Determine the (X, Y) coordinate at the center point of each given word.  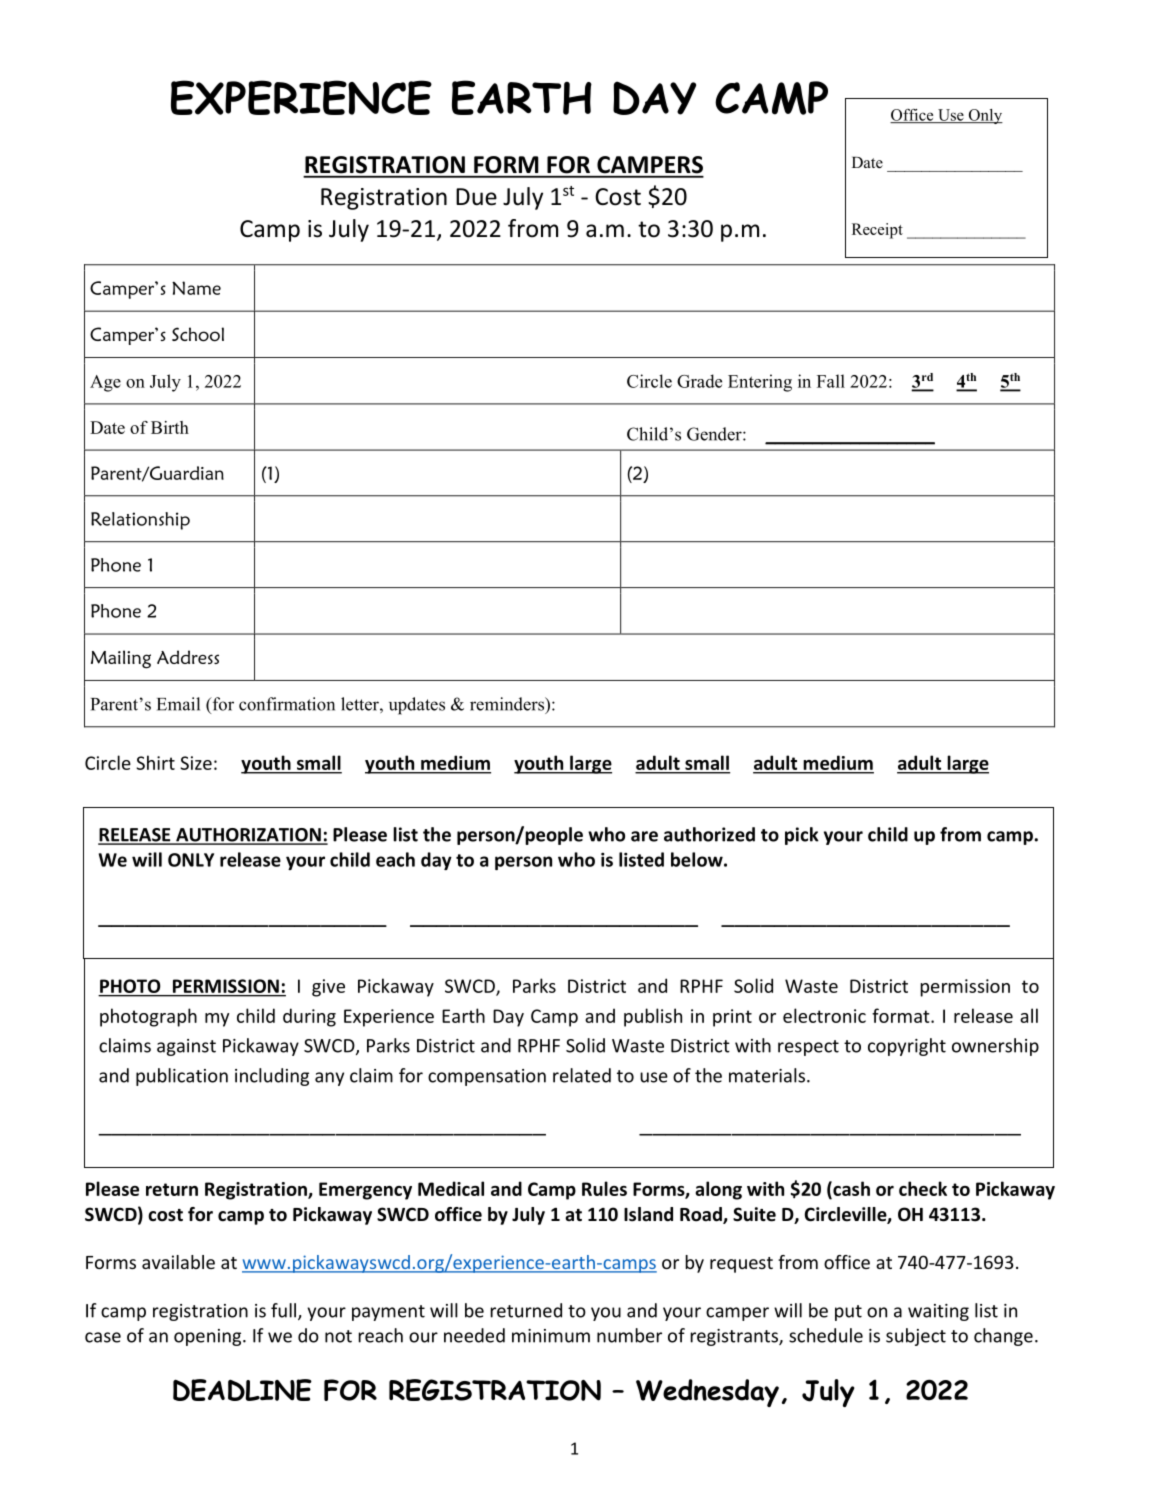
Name (196, 288)
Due (476, 197)
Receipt (877, 231)
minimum (551, 1336)
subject (916, 1337)
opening (209, 1337)
